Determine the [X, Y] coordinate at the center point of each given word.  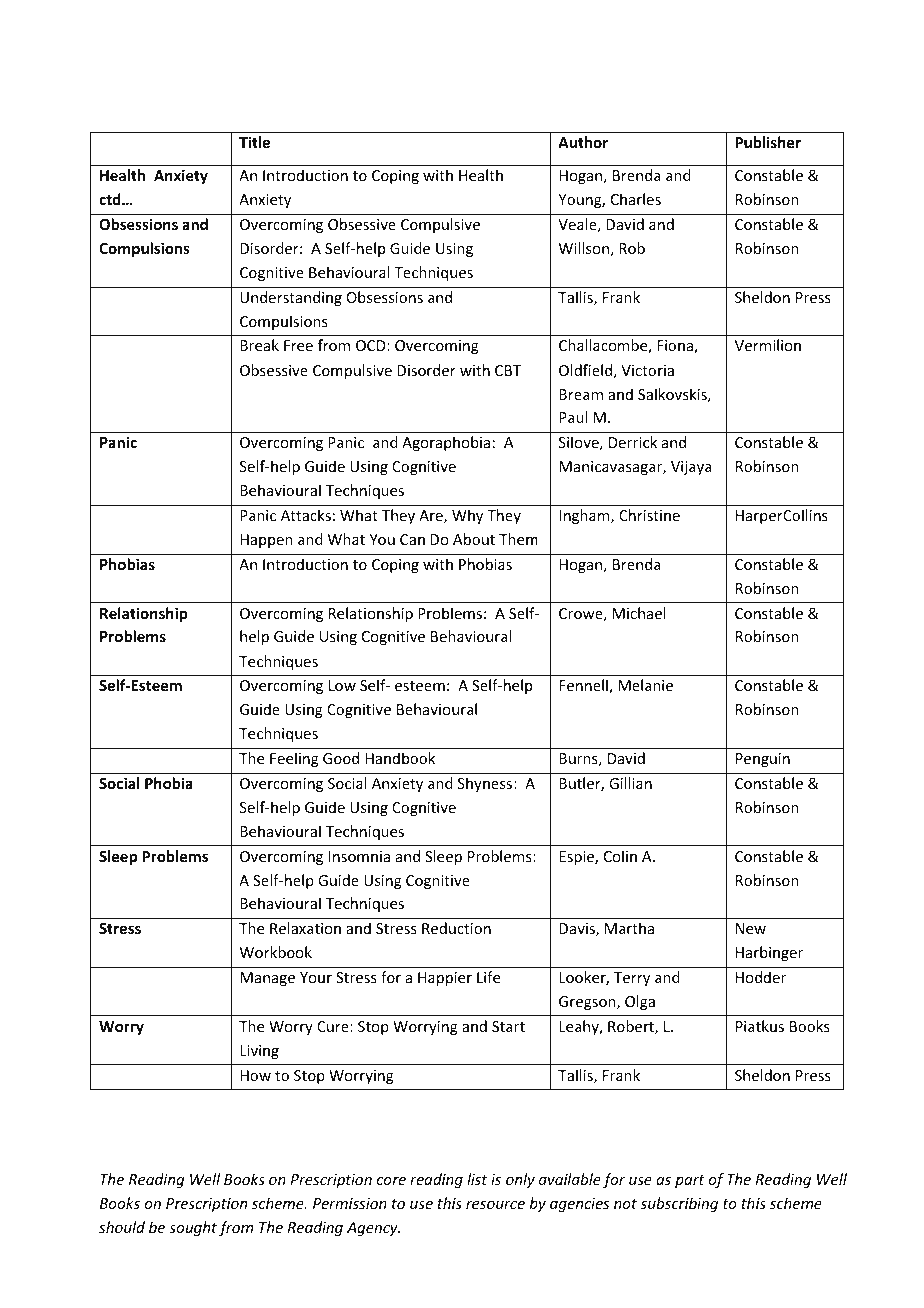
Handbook [400, 758]
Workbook [276, 952]
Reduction [456, 928]
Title [254, 142]
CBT [508, 370]
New [751, 928]
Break [259, 345]
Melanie [645, 685]
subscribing [679, 1204]
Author [583, 142]
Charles [636, 199]
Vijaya [691, 468]
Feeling [294, 759]
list [477, 1179]
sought [193, 1228]
